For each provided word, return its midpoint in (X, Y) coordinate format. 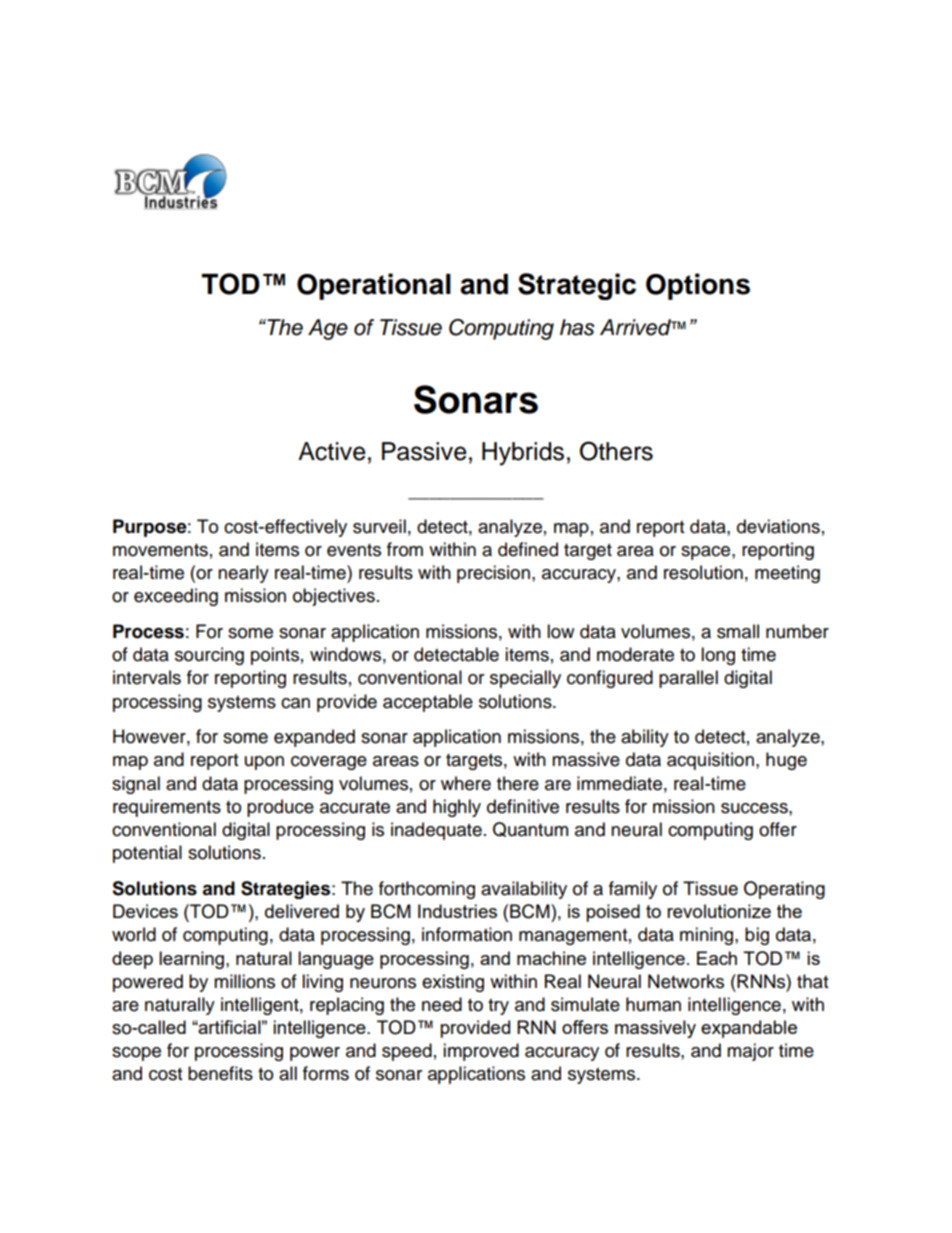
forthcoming (427, 890)
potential (147, 854)
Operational (374, 286)
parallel (688, 679)
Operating (784, 890)
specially (525, 679)
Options (698, 286)
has (577, 327)
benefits (220, 1073)
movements (160, 550)
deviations (778, 526)
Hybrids (523, 454)
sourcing (209, 656)
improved (481, 1052)
